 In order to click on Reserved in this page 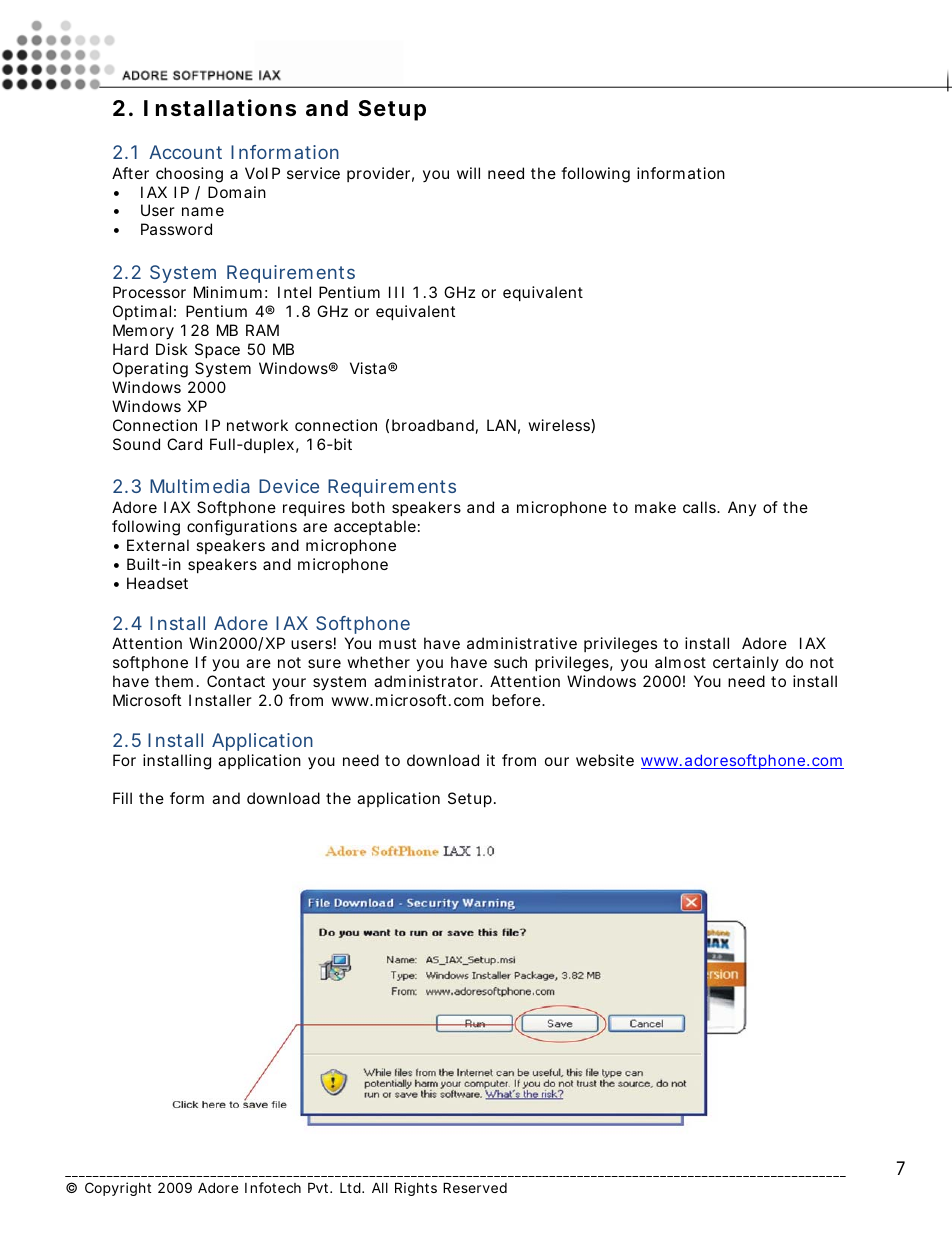, I will do `click(475, 1187)`.
